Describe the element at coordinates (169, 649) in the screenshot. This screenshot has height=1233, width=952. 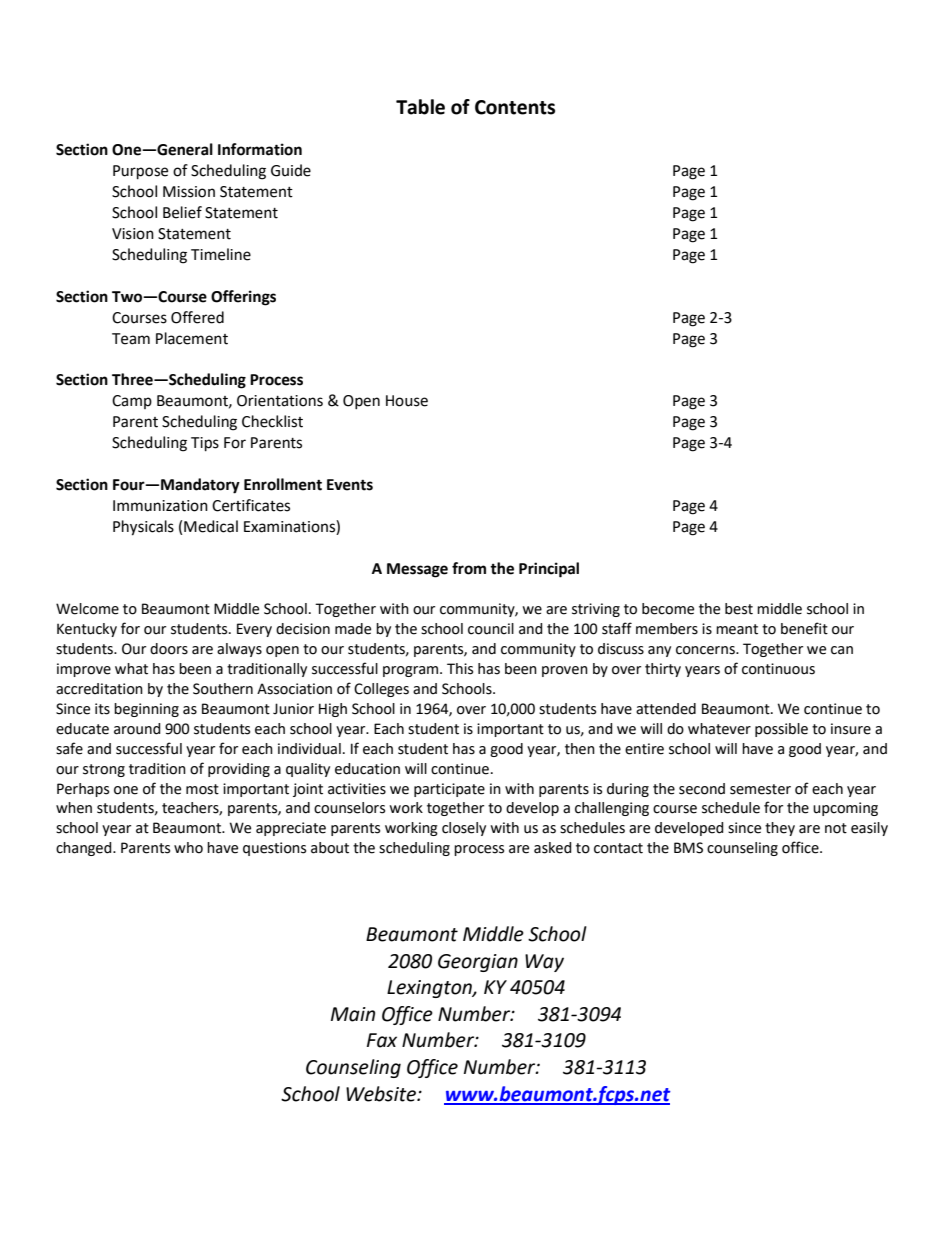
I see `doors` at that location.
